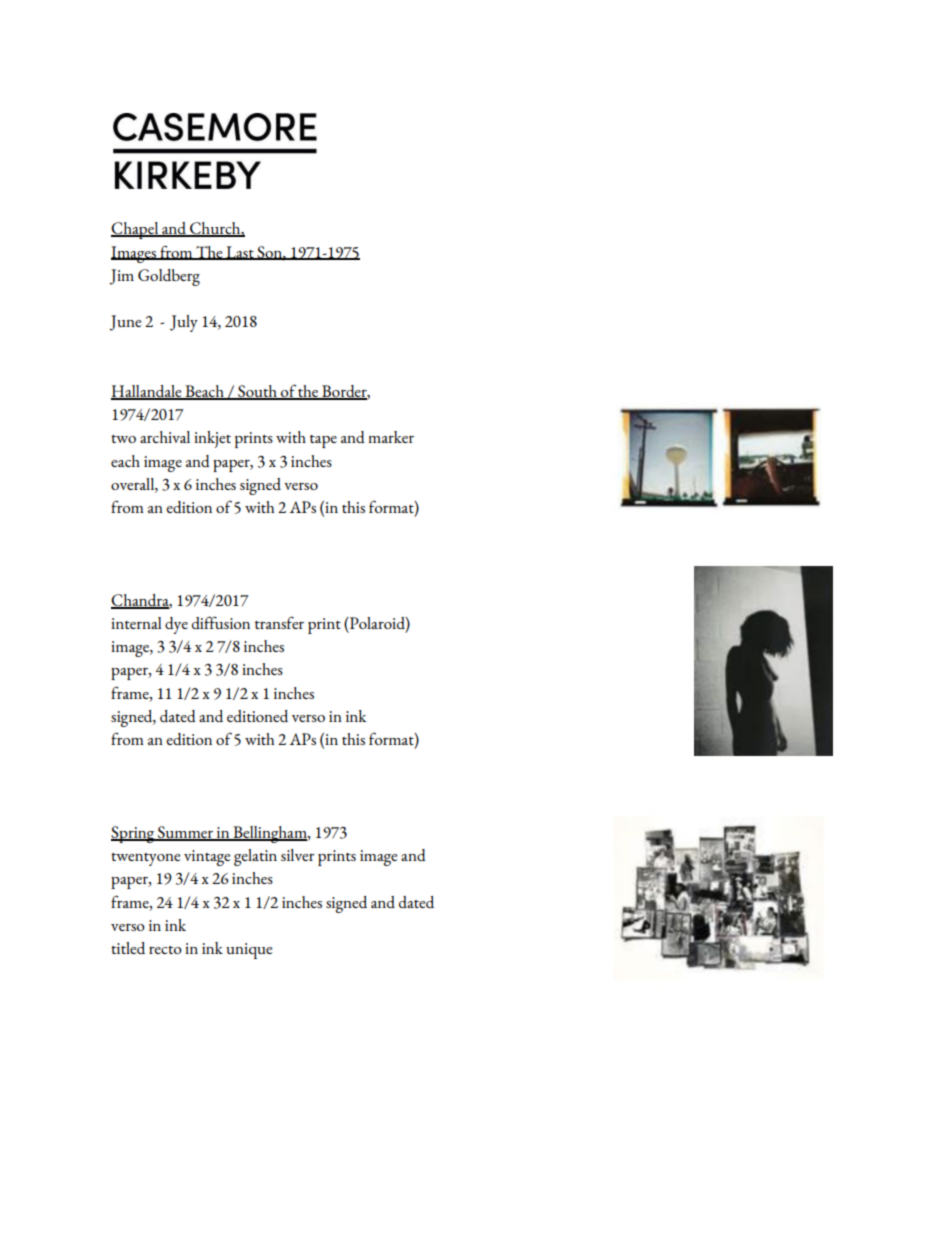  Describe the element at coordinates (165, 950) in the image. I see `recto` at that location.
